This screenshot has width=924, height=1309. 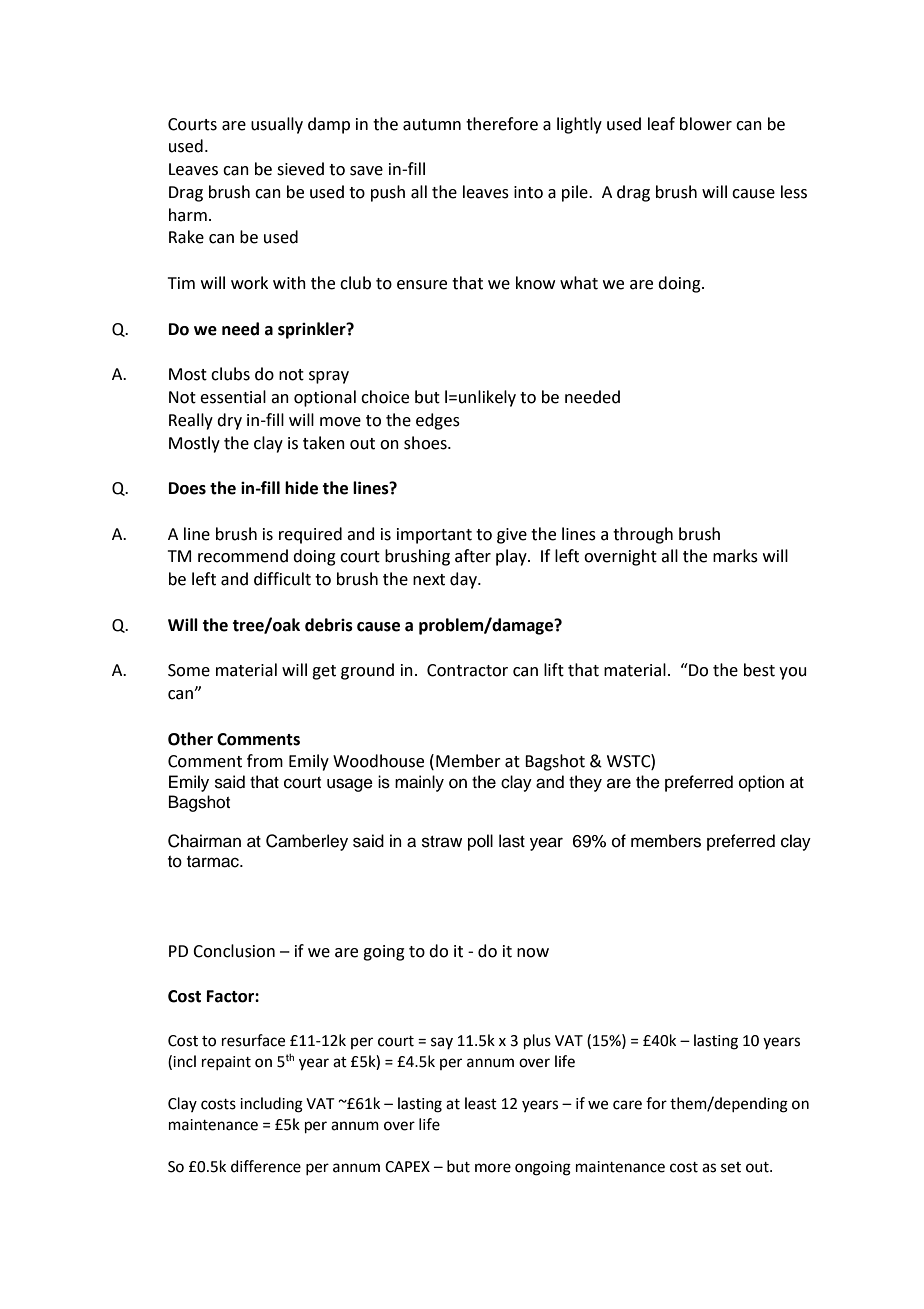 What do you see at coordinates (189, 670) in the screenshot?
I see `Some` at bounding box center [189, 670].
